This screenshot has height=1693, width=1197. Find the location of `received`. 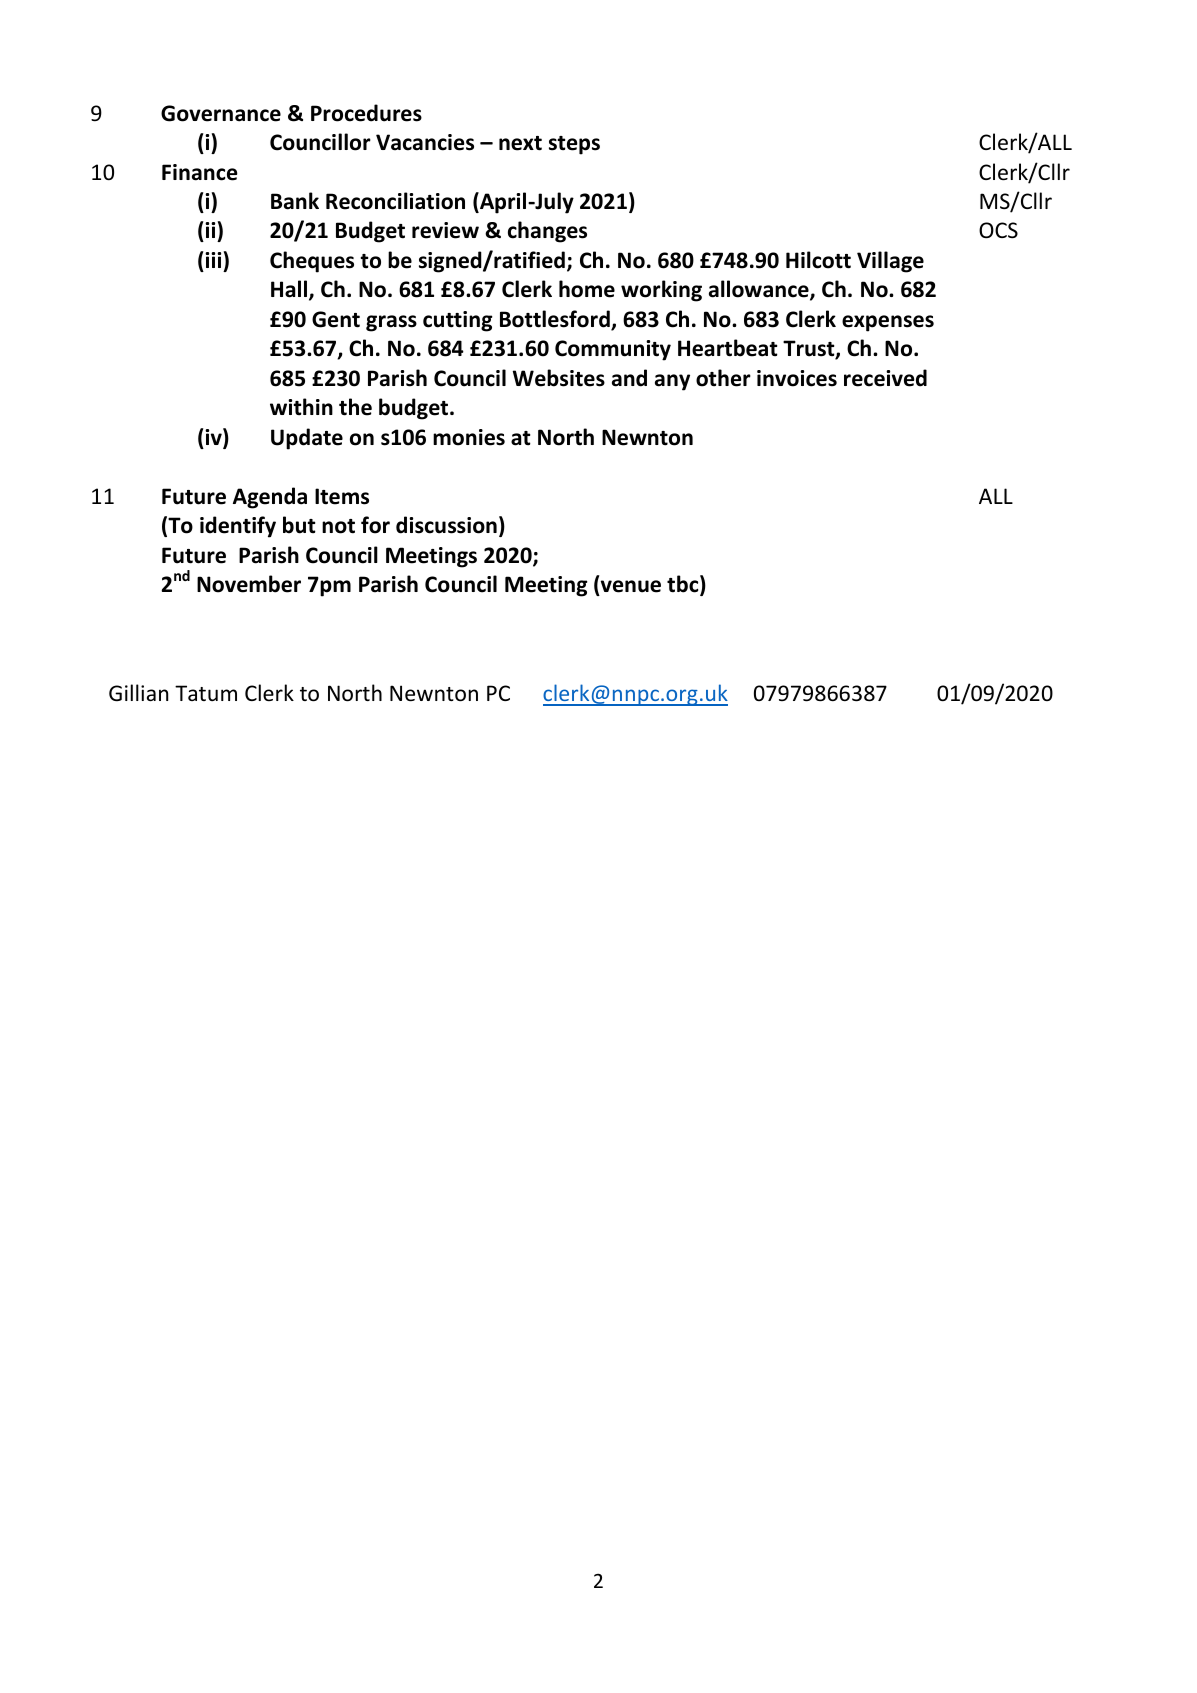

received is located at coordinates (885, 378).
